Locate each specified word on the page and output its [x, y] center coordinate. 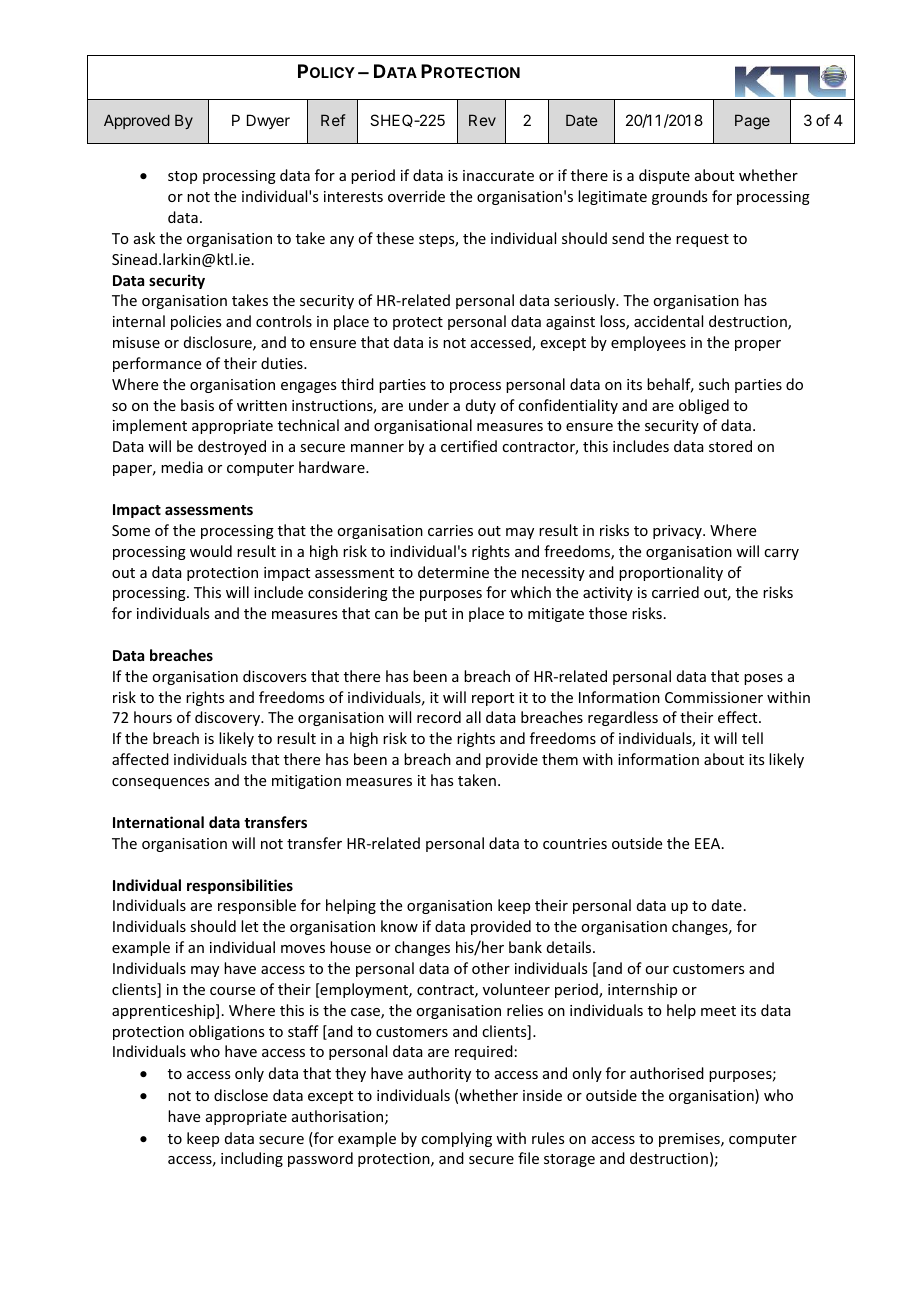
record [439, 717]
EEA [709, 843]
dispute [664, 176]
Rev [482, 120]
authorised [667, 1073]
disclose [241, 1095]
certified [469, 446]
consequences [160, 783]
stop [182, 177]
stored [730, 446]
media [182, 467]
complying [456, 1139]
